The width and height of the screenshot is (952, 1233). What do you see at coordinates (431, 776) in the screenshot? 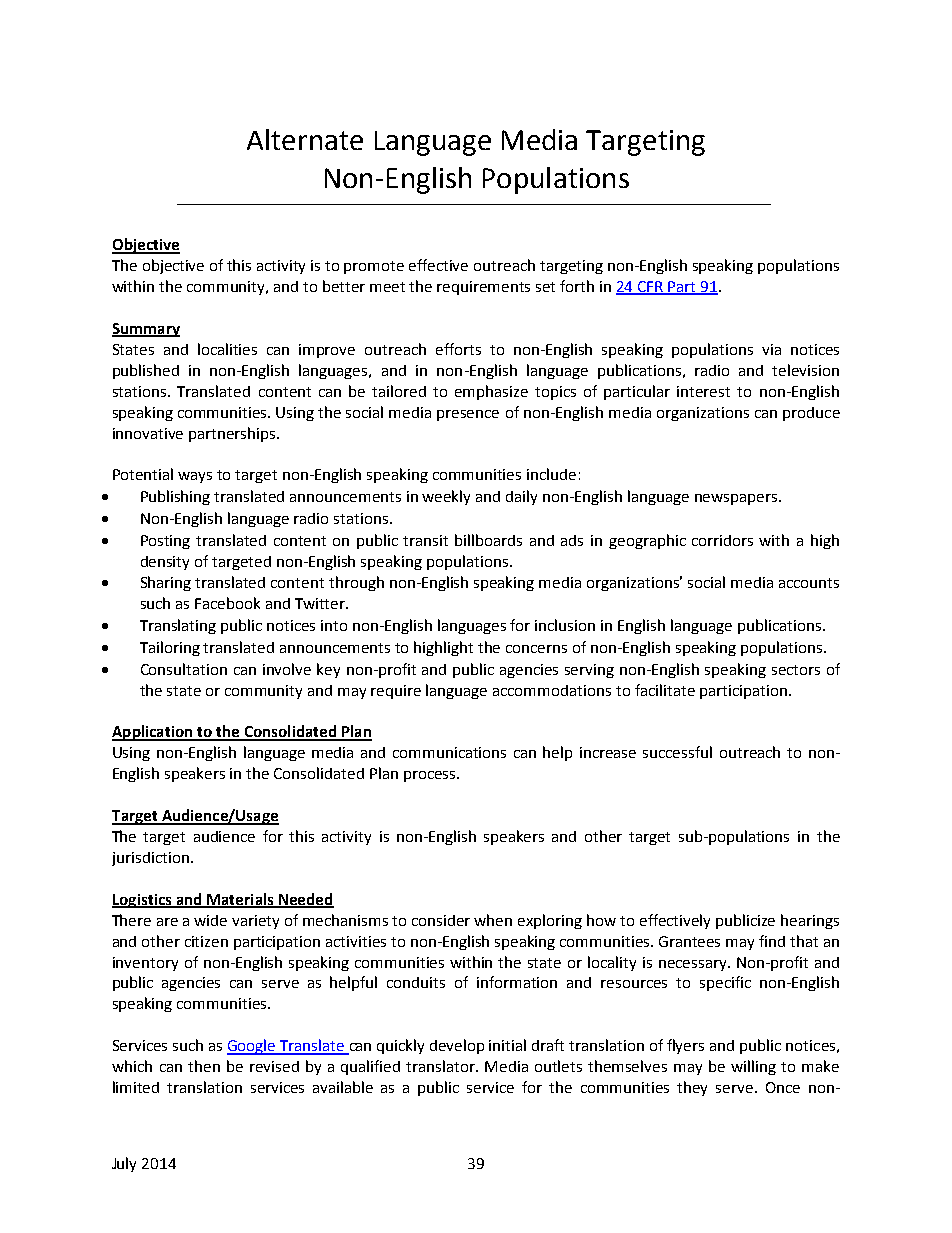
I see `process` at bounding box center [431, 776].
